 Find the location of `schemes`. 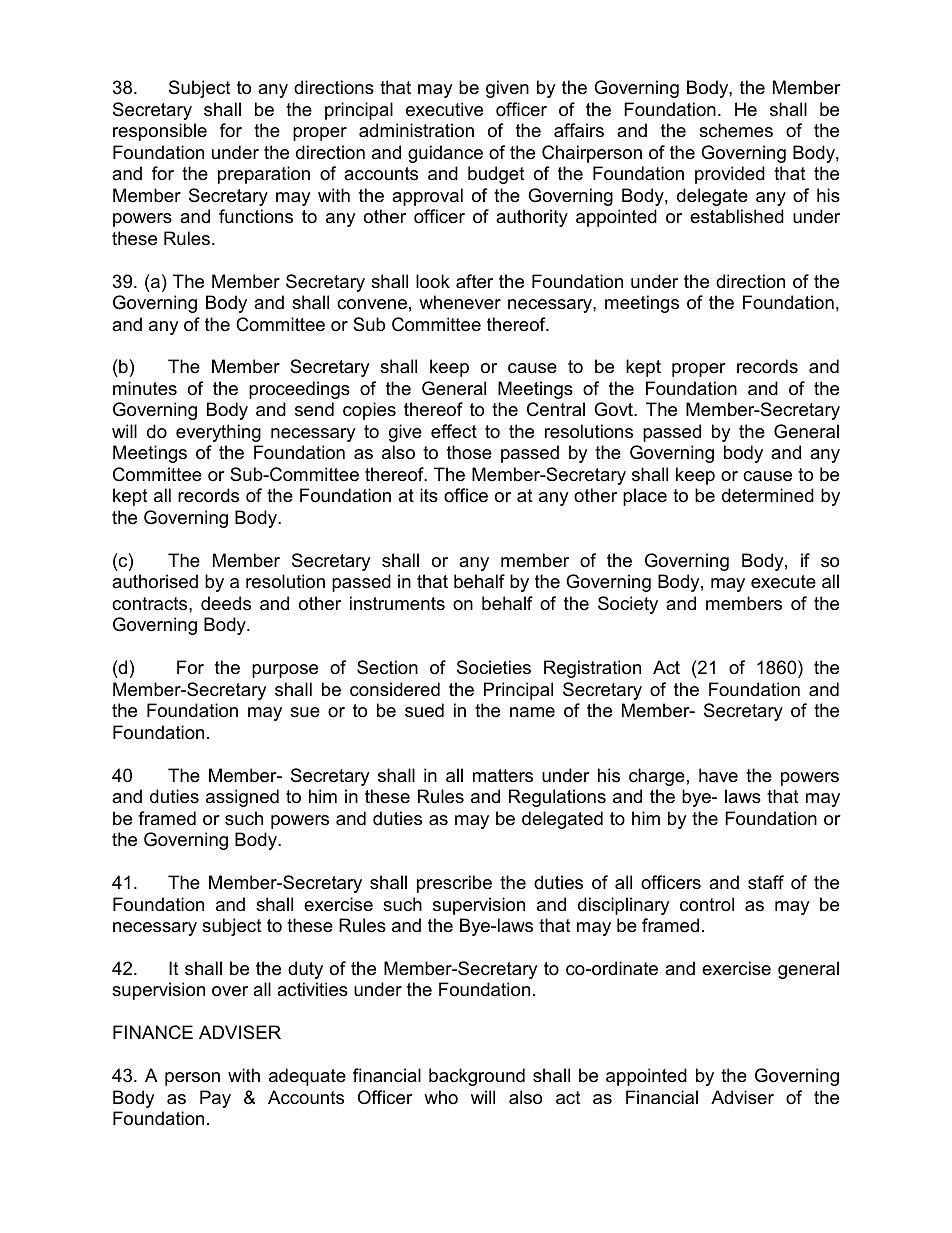

schemes is located at coordinates (736, 130).
